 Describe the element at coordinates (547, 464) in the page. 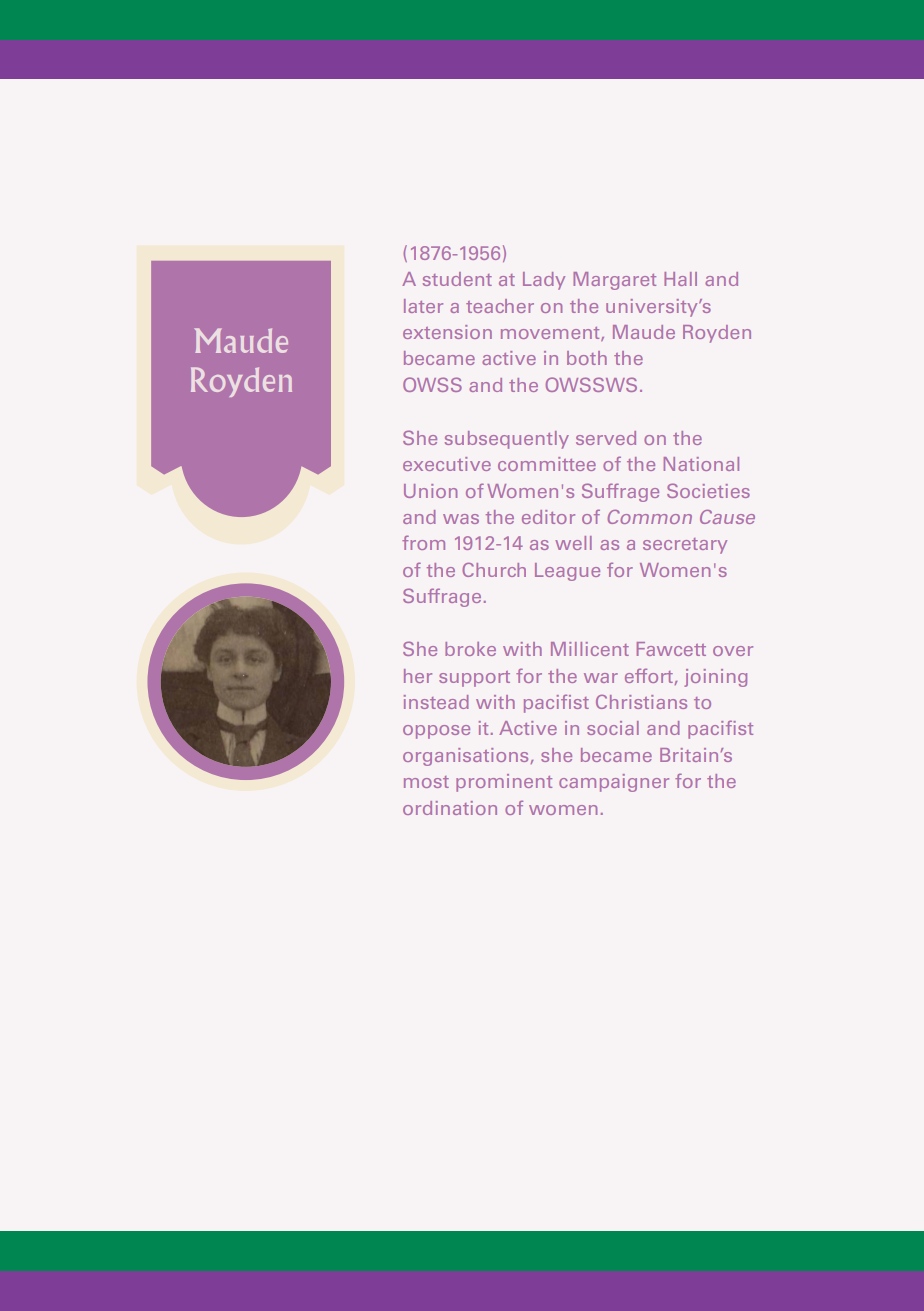

I see `committee` at that location.
